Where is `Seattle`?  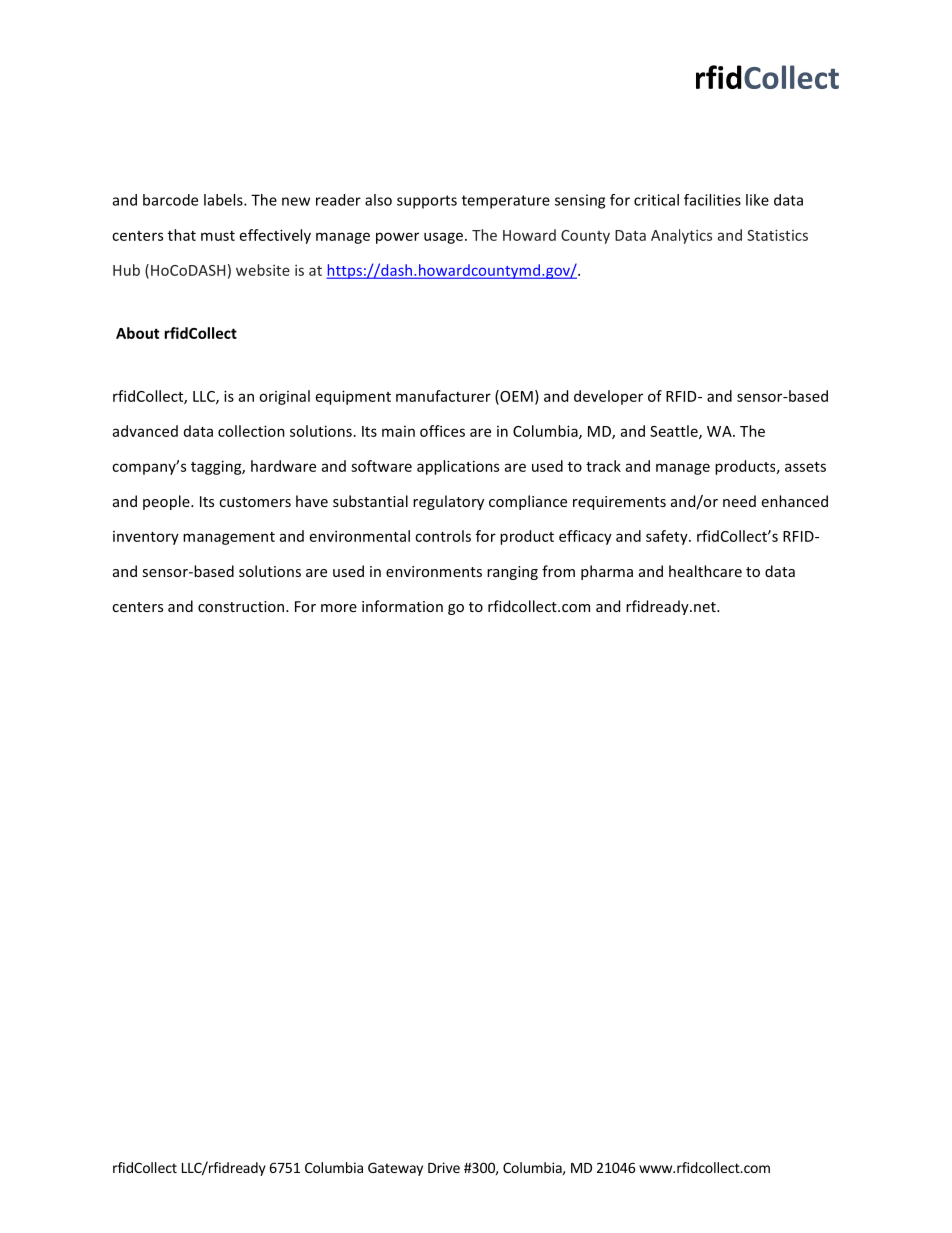 Seattle is located at coordinates (675, 432).
